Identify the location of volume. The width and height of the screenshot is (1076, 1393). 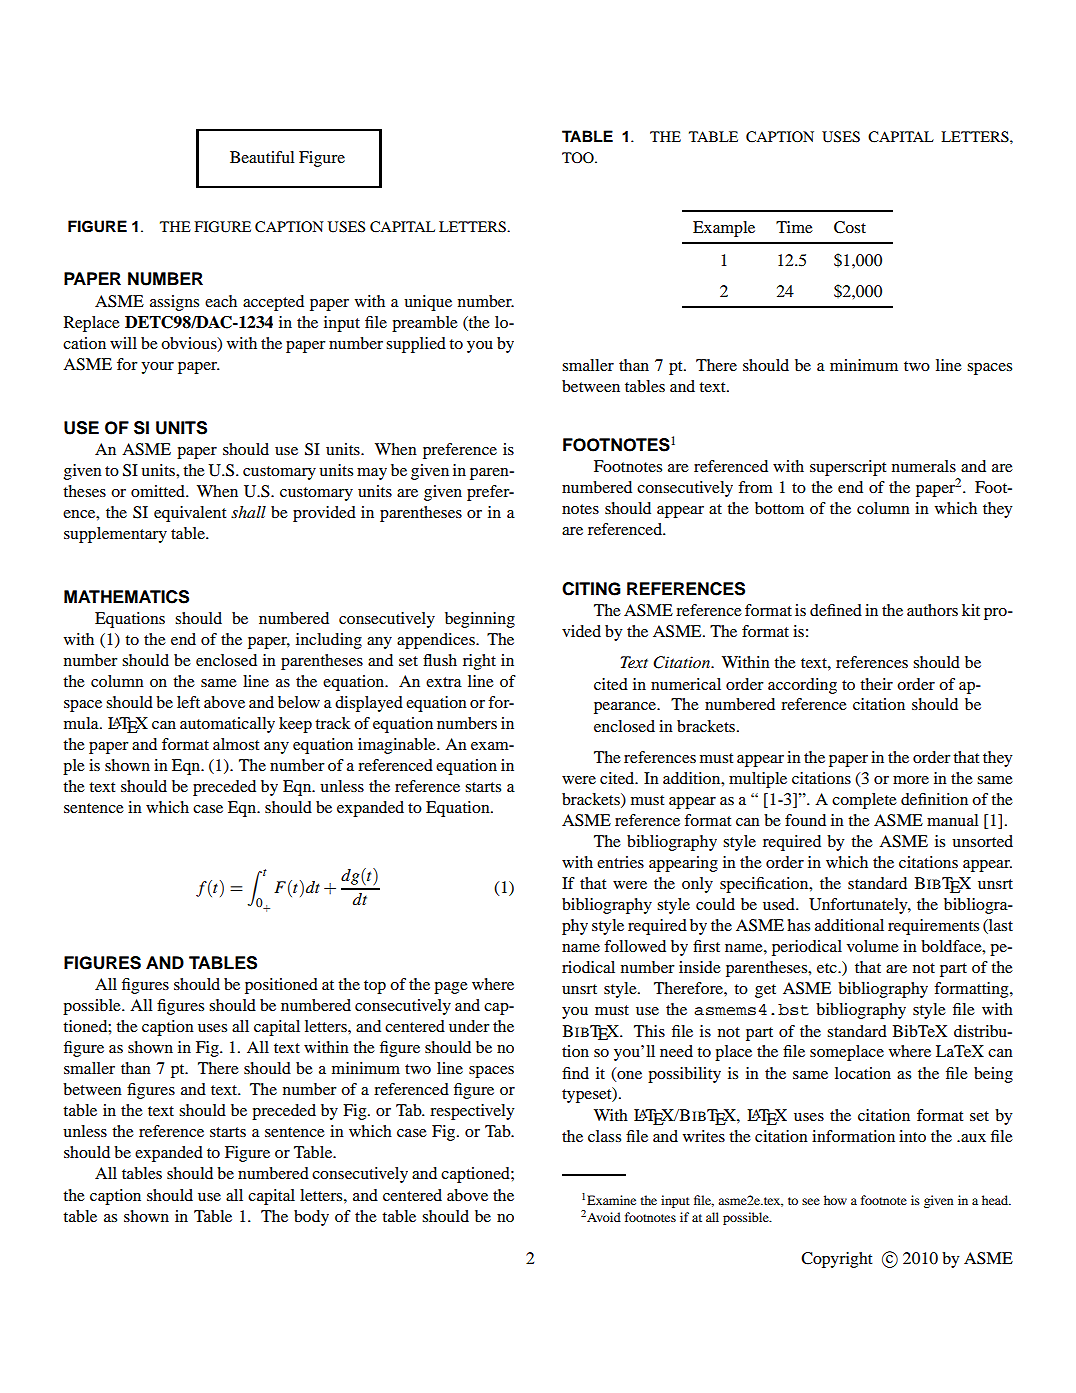
(873, 946).
